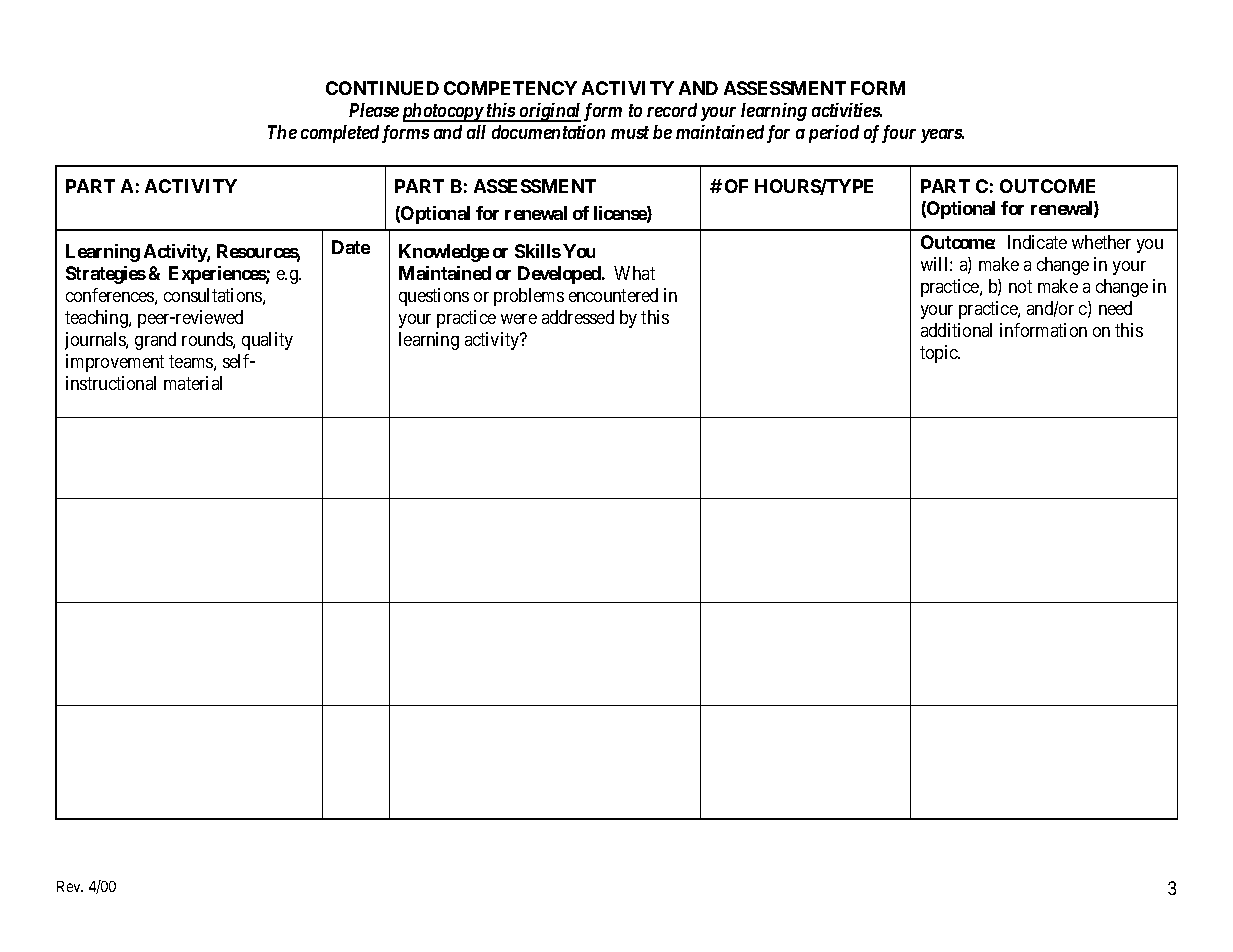 This image has width=1233, height=952. Describe the element at coordinates (382, 88) in the image. I see `CONTINUED` at that location.
